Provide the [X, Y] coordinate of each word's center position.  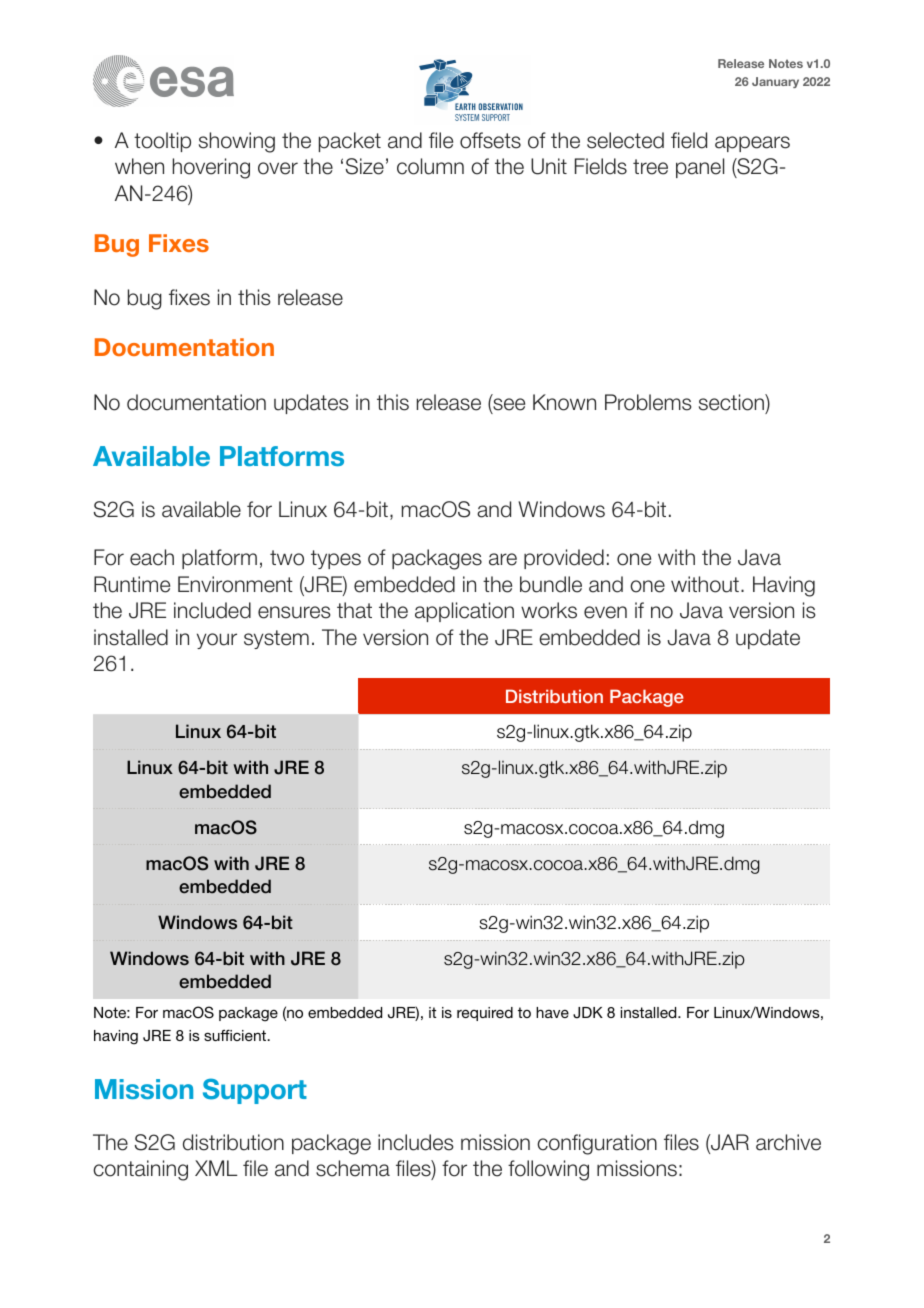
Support [255, 1091]
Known [564, 402]
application [464, 612]
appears [752, 144]
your [217, 641]
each [152, 557]
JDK [588, 1013]
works [549, 610]
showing [237, 142]
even [605, 612]
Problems [648, 402]
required [485, 1014]
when [139, 166]
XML [216, 1168]
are [503, 559]
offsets [490, 140]
